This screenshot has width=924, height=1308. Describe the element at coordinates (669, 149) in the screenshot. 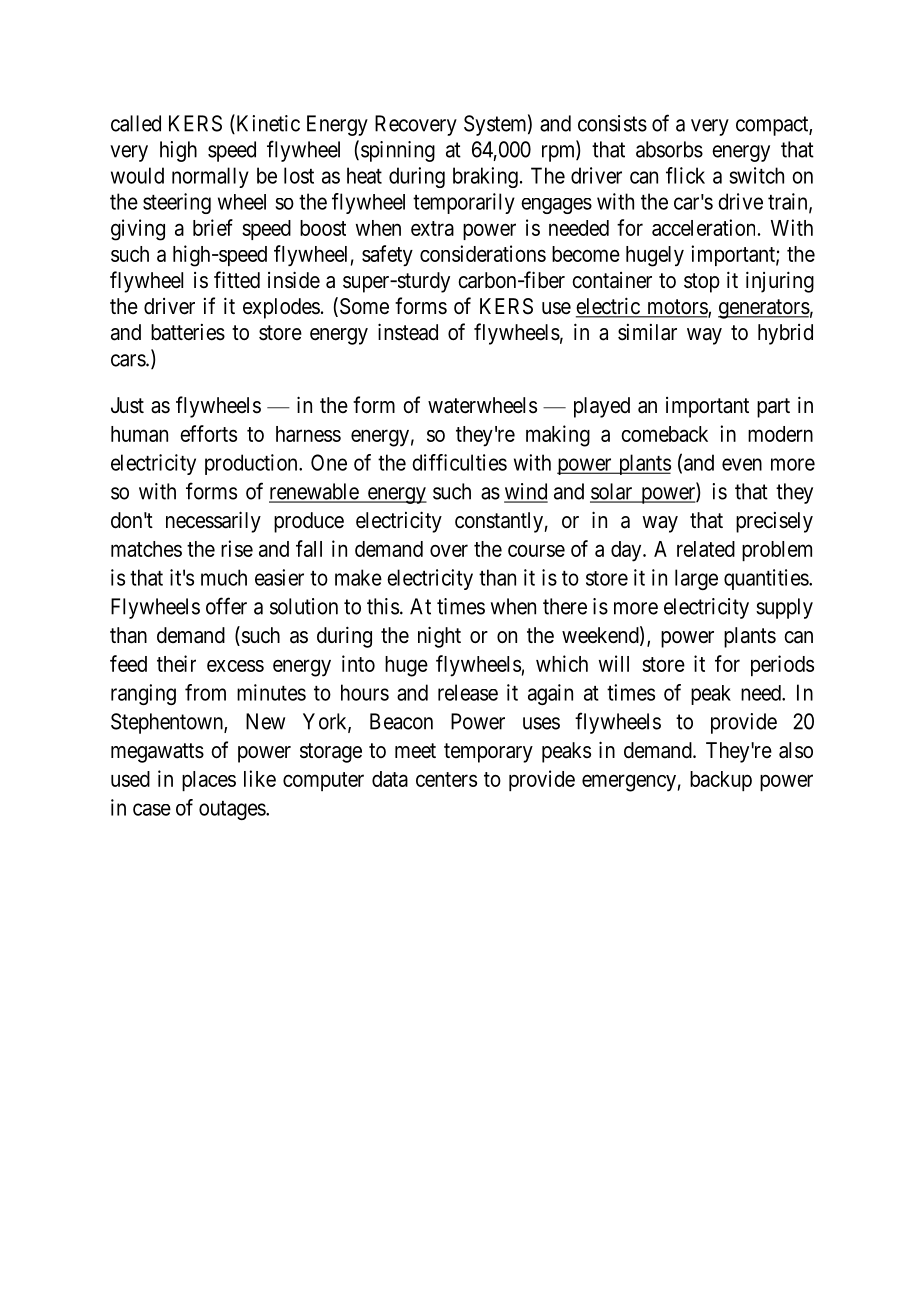

I see `absorbs` at that location.
